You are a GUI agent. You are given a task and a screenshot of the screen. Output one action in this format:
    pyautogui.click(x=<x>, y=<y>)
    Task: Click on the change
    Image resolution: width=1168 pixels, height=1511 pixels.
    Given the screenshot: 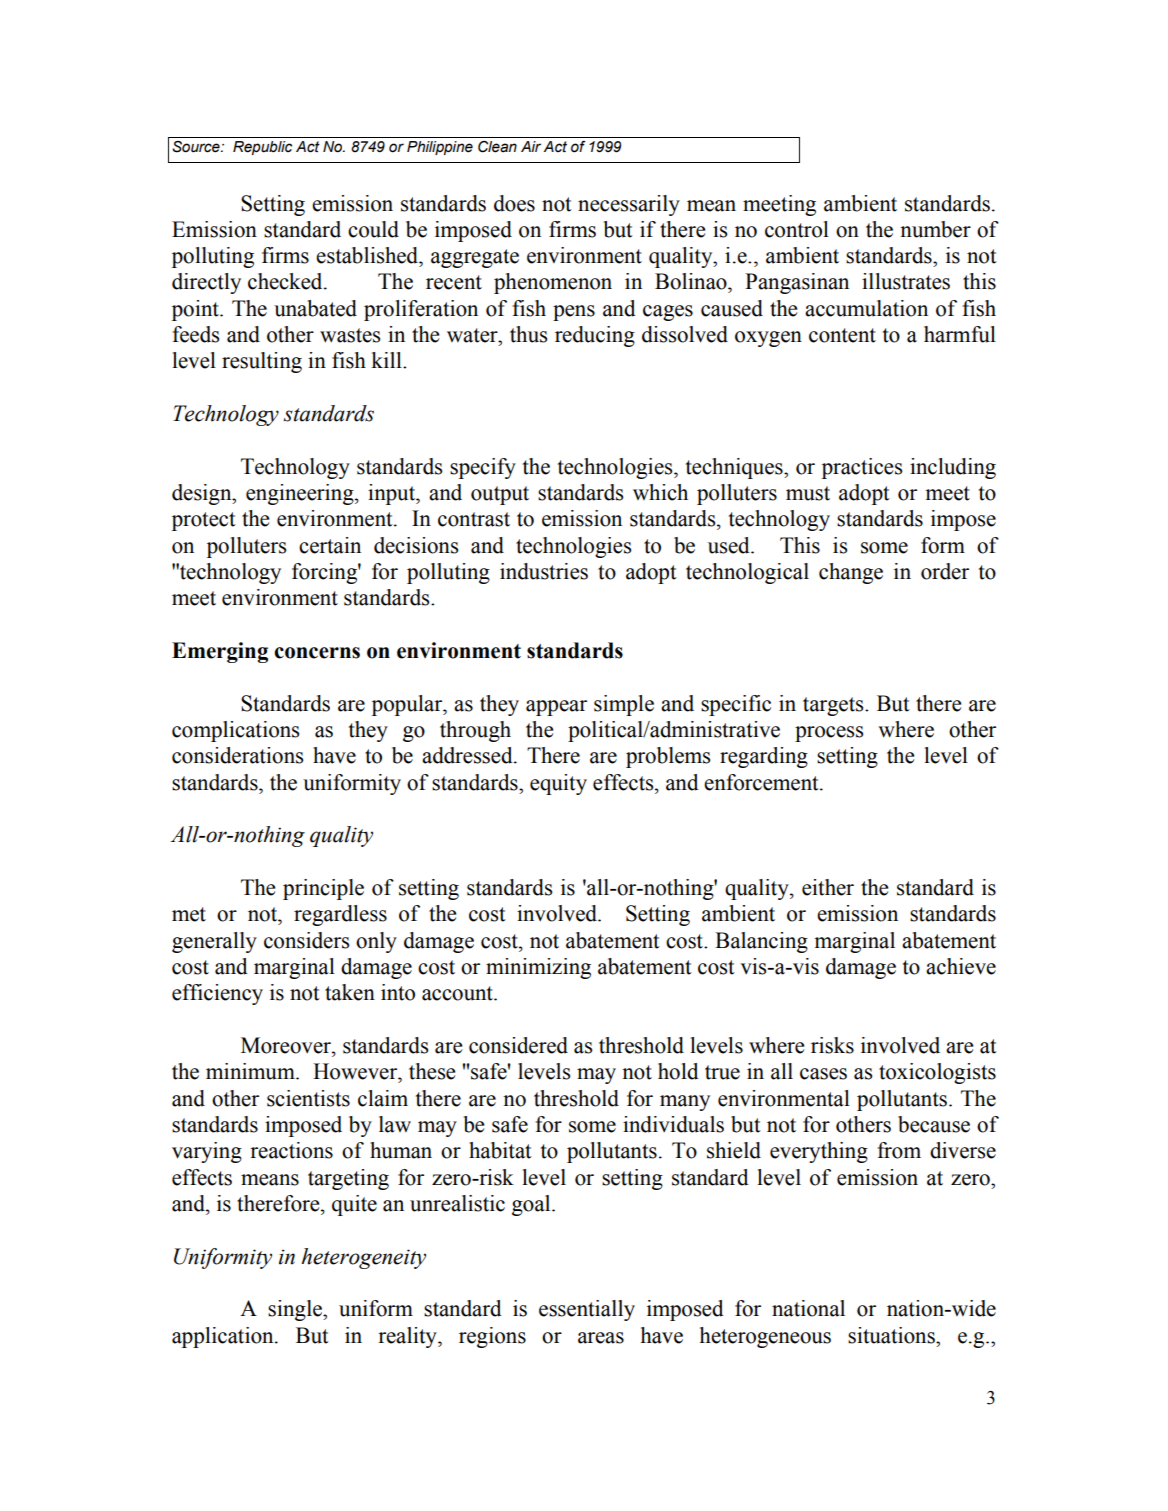 What is the action you would take?
    pyautogui.click(x=851, y=573)
